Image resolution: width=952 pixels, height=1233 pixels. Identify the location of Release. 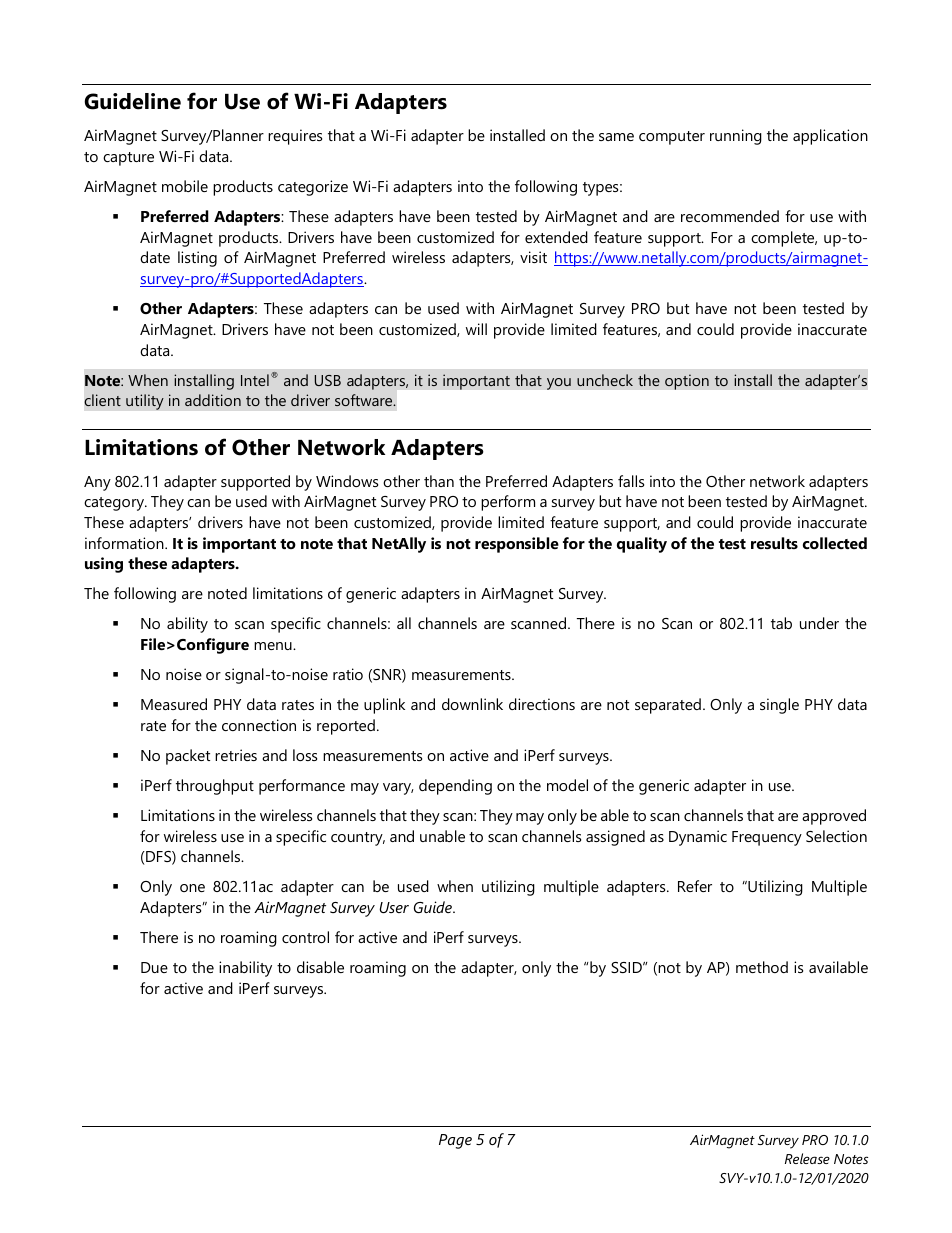
(807, 1158).
